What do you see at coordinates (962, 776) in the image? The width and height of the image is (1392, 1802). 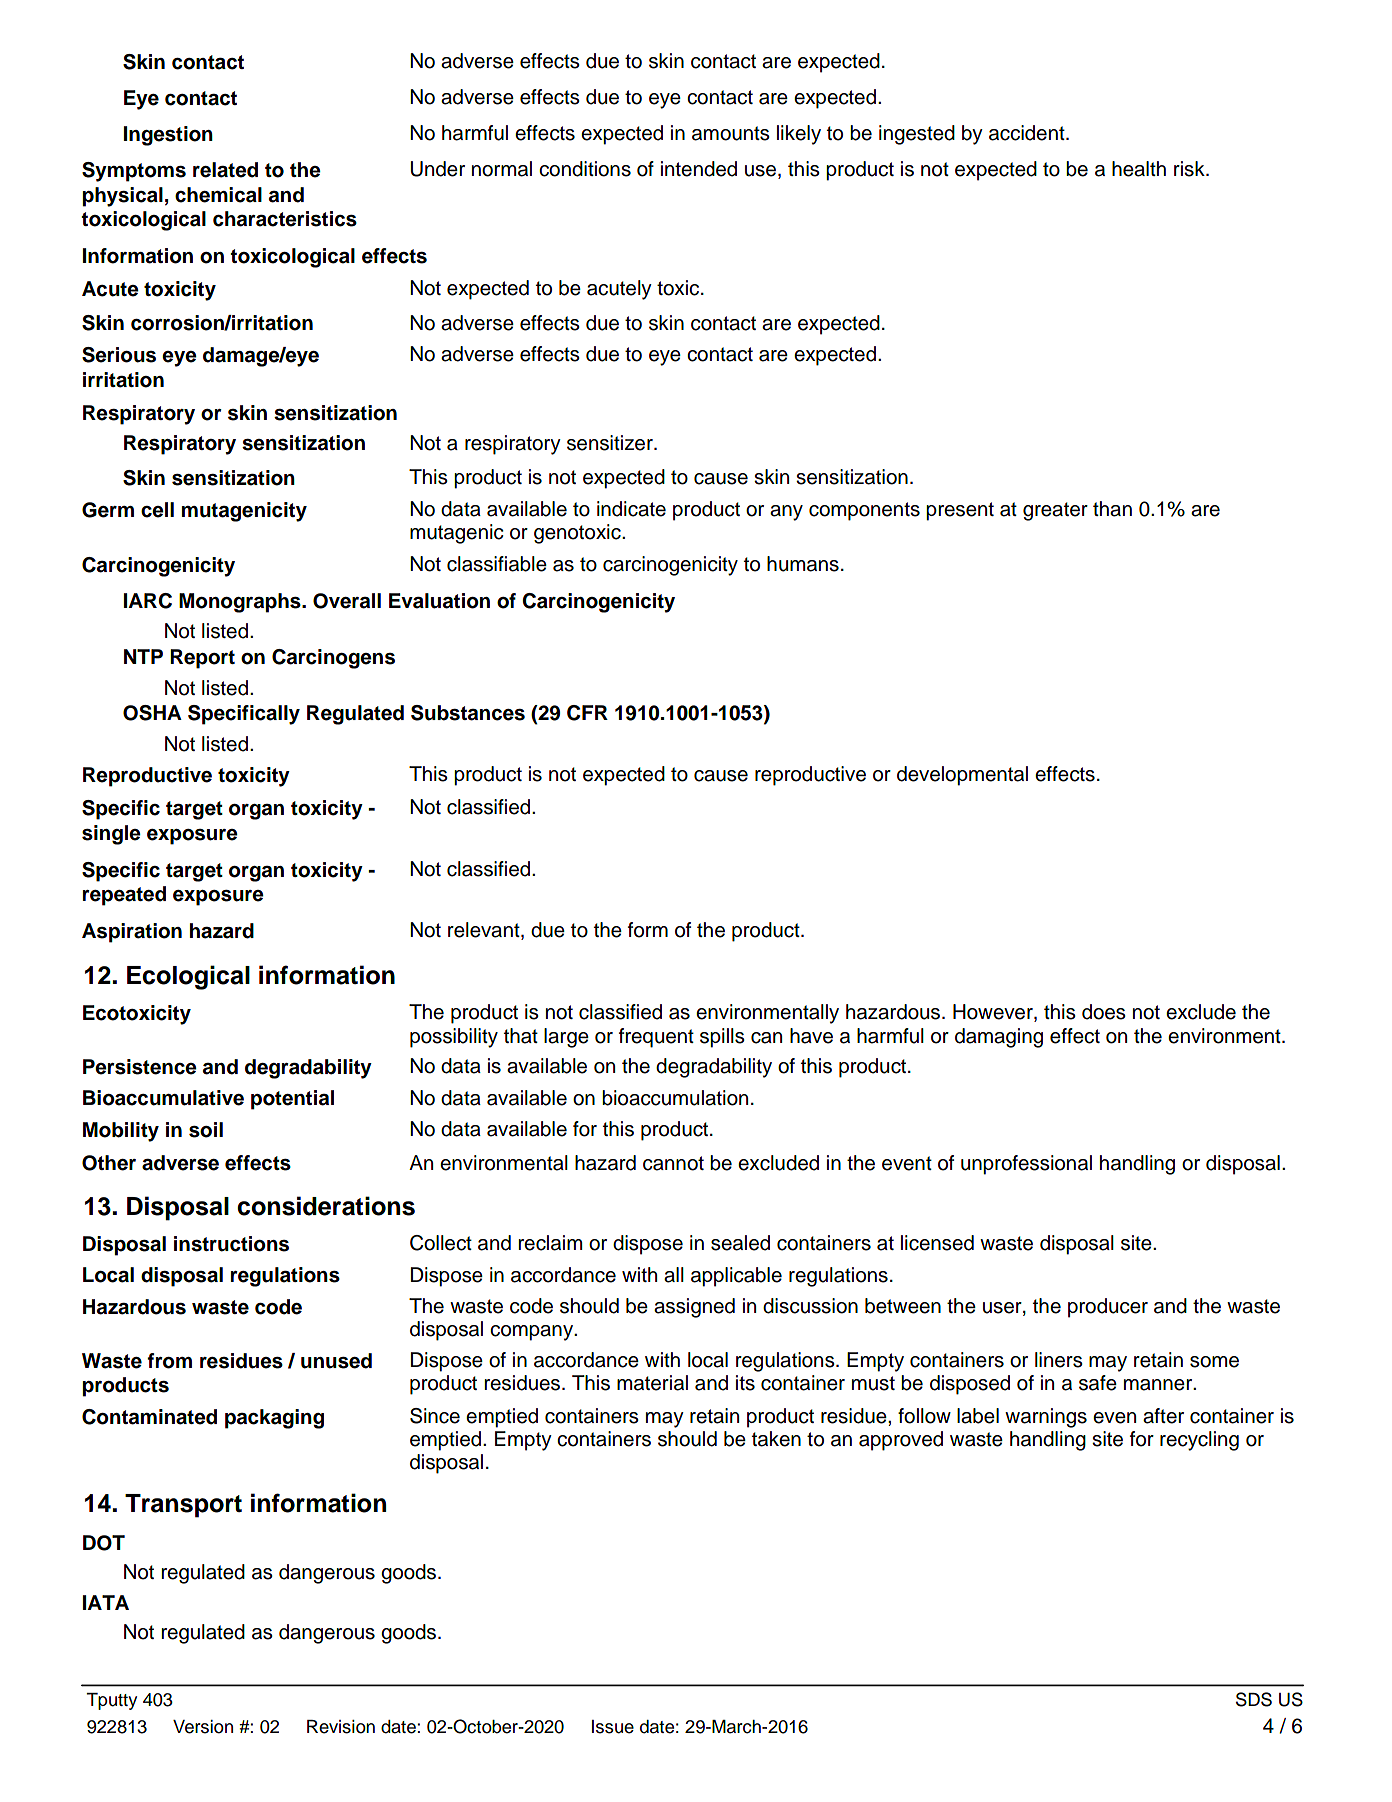 I see `developmental` at bounding box center [962, 776].
